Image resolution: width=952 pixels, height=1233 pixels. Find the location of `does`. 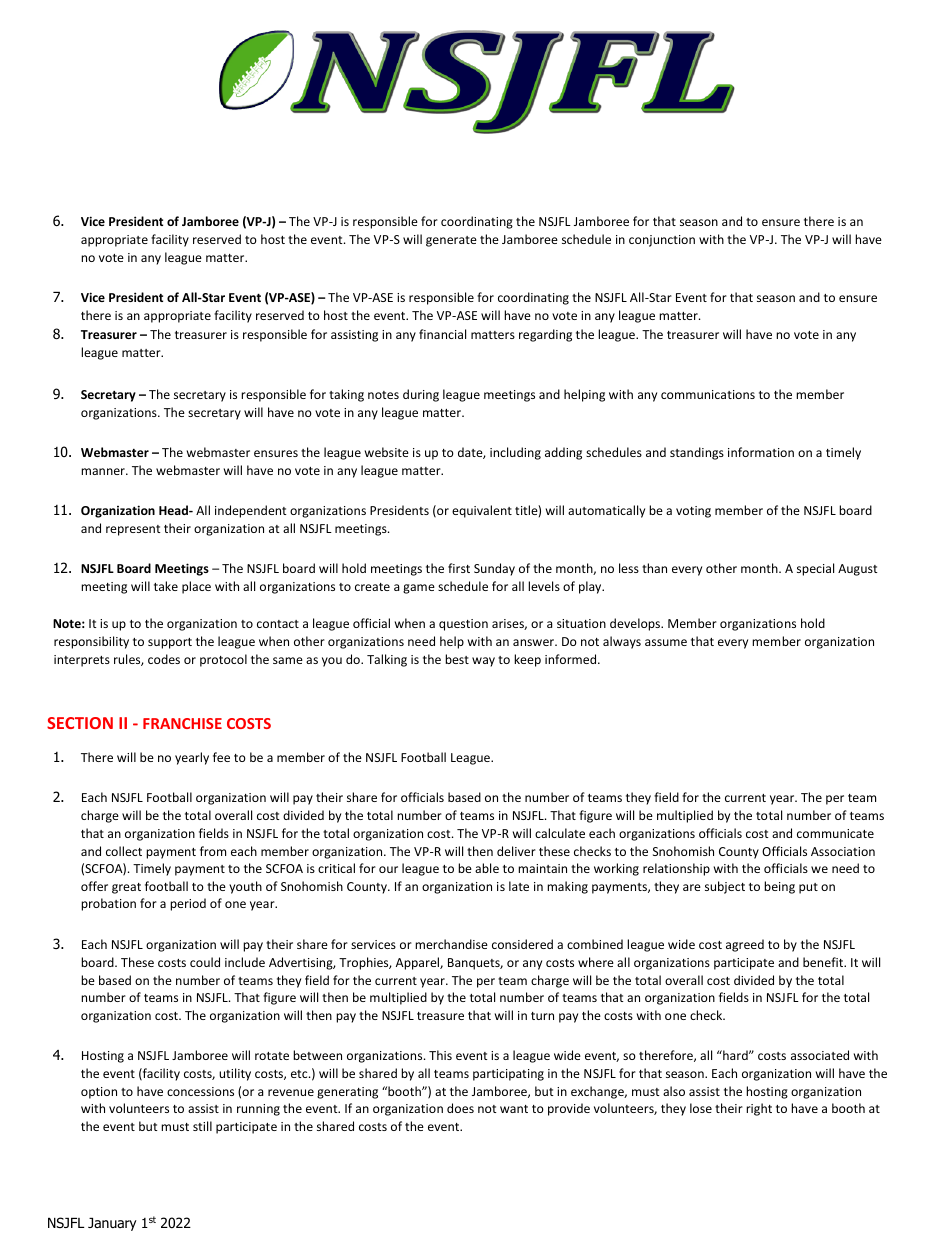

does is located at coordinates (460, 1108).
